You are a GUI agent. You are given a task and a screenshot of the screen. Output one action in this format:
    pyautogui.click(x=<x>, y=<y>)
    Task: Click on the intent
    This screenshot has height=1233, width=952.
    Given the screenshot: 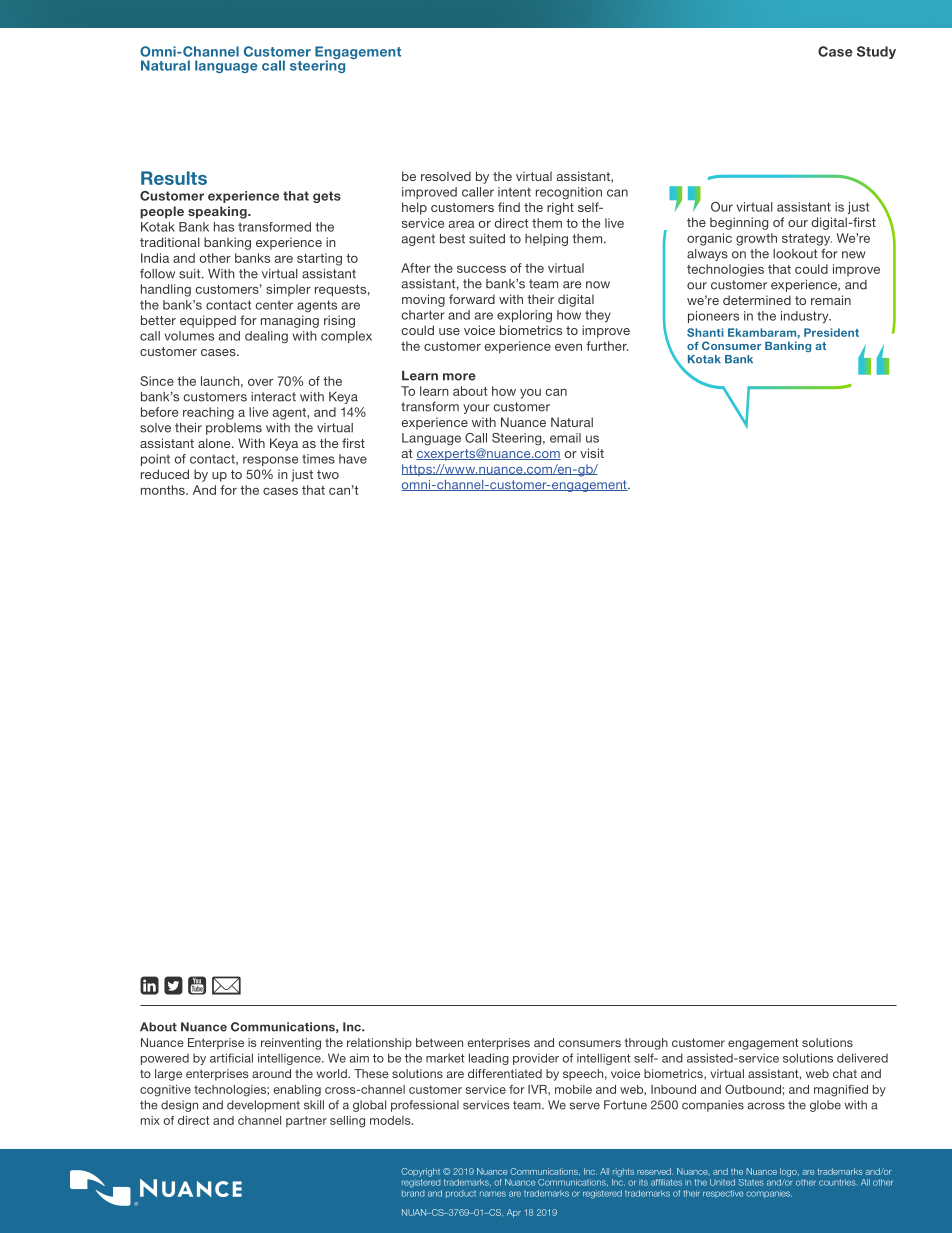 What is the action you would take?
    pyautogui.click(x=514, y=192)
